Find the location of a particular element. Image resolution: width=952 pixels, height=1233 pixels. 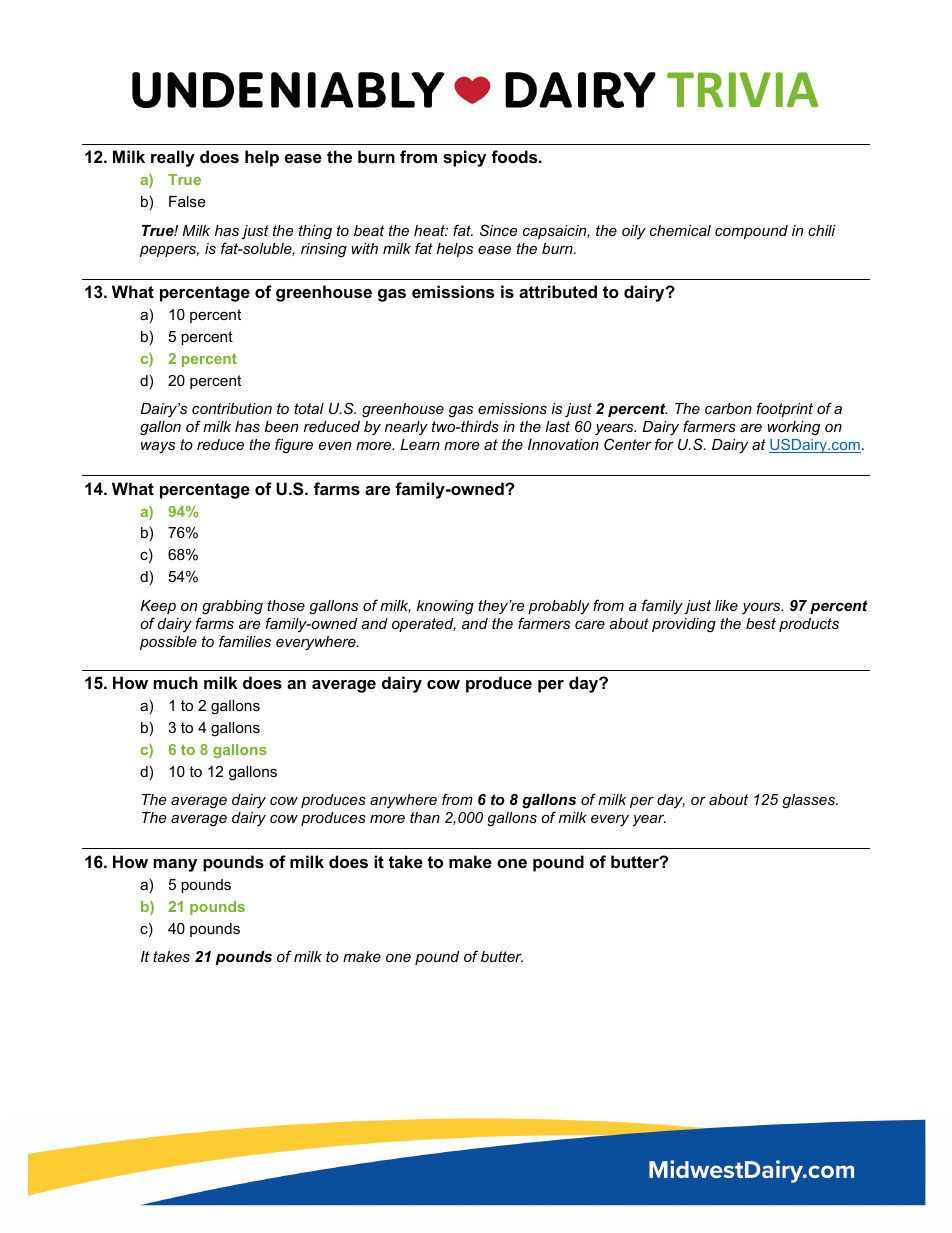

many is located at coordinates (175, 865).
